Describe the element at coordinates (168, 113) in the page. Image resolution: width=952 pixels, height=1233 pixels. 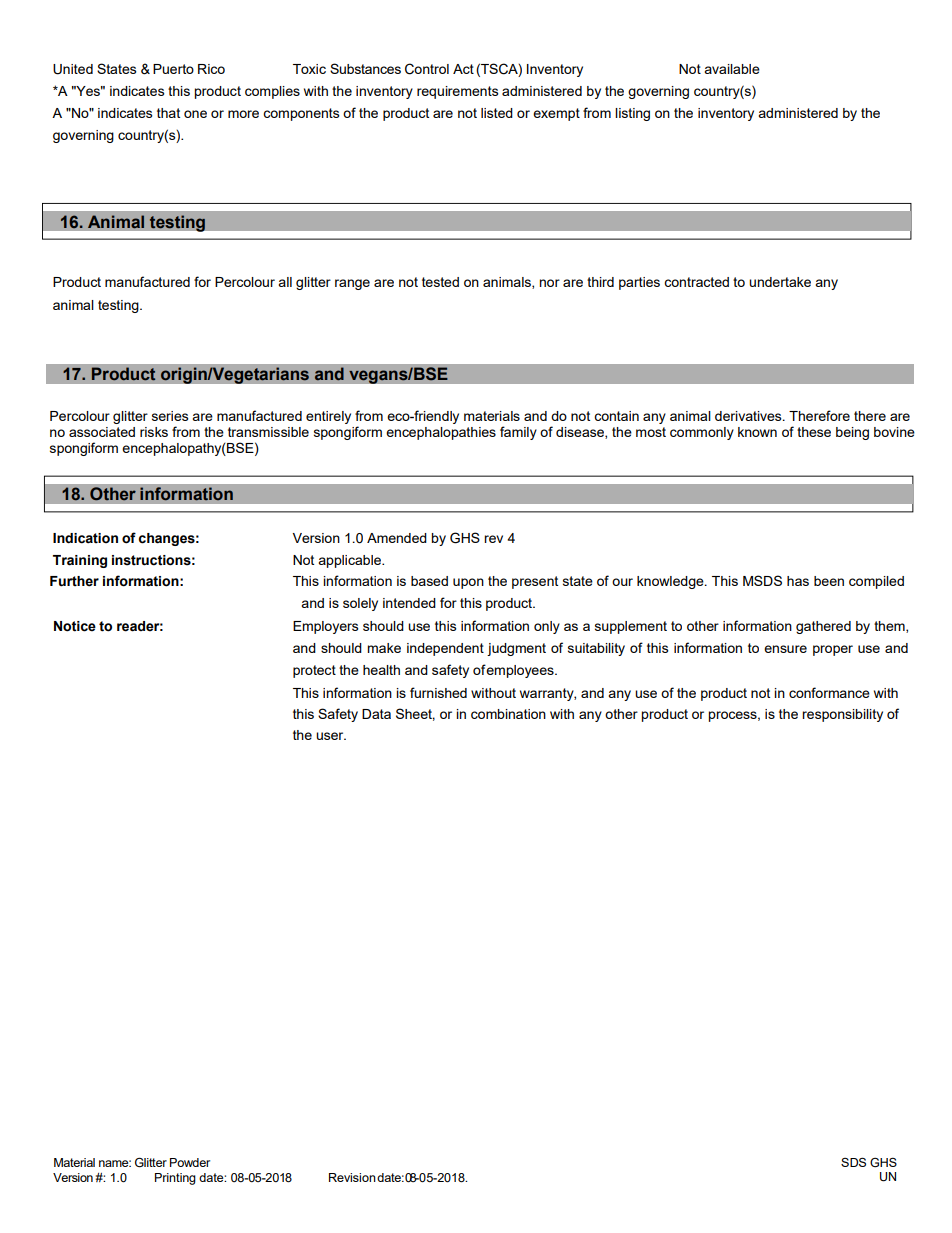
I see `that` at that location.
